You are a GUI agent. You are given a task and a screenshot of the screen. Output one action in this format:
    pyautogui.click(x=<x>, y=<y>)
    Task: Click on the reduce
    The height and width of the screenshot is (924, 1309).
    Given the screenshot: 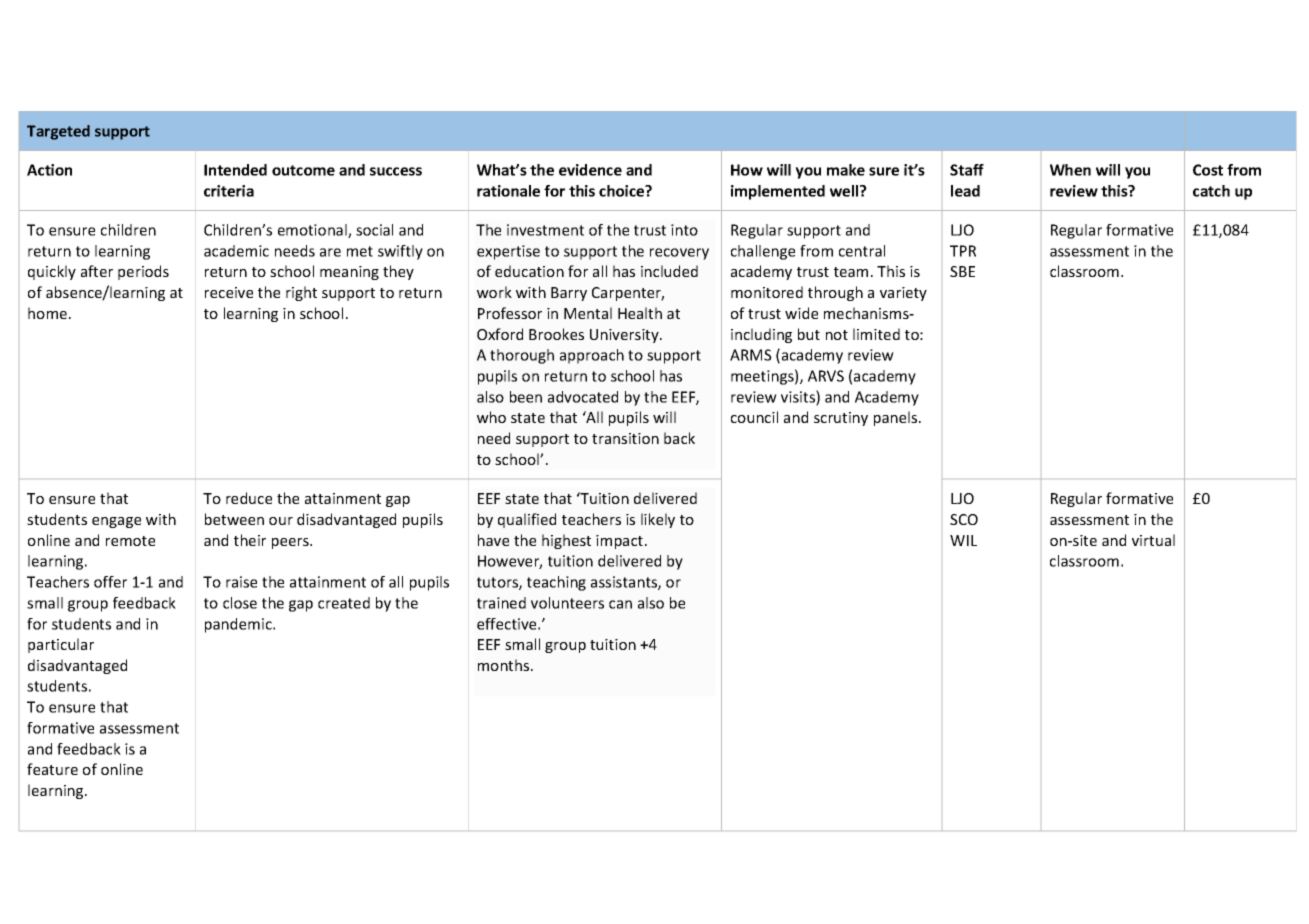 What is the action you would take?
    pyautogui.click(x=249, y=498)
